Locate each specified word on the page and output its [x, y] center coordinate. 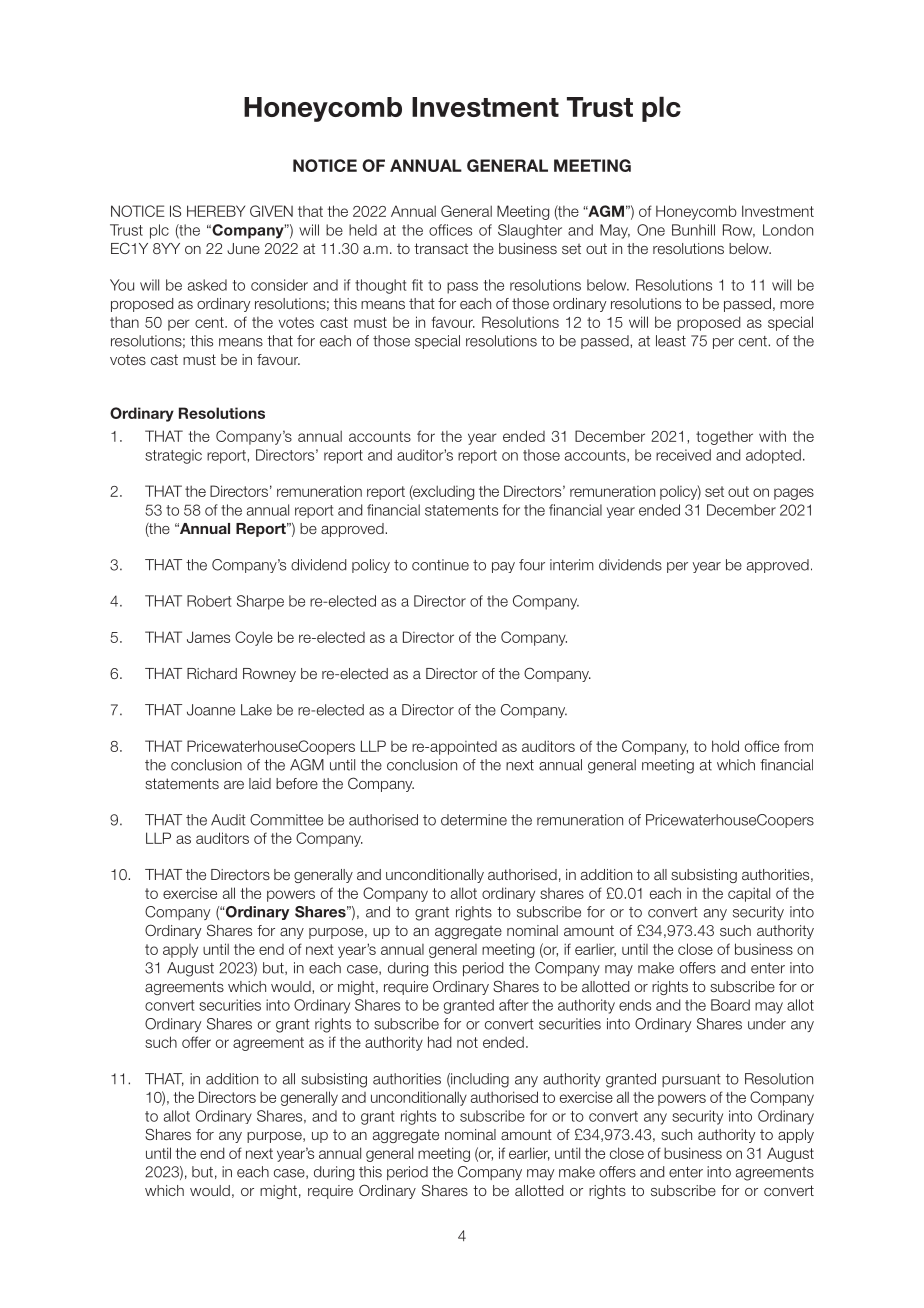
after [514, 1005]
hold [725, 746]
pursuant [691, 1080]
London [788, 230]
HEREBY [216, 211]
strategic [173, 456]
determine [474, 820]
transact [441, 248]
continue [440, 565]
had [439, 1042]
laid [260, 783]
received [683, 455]
